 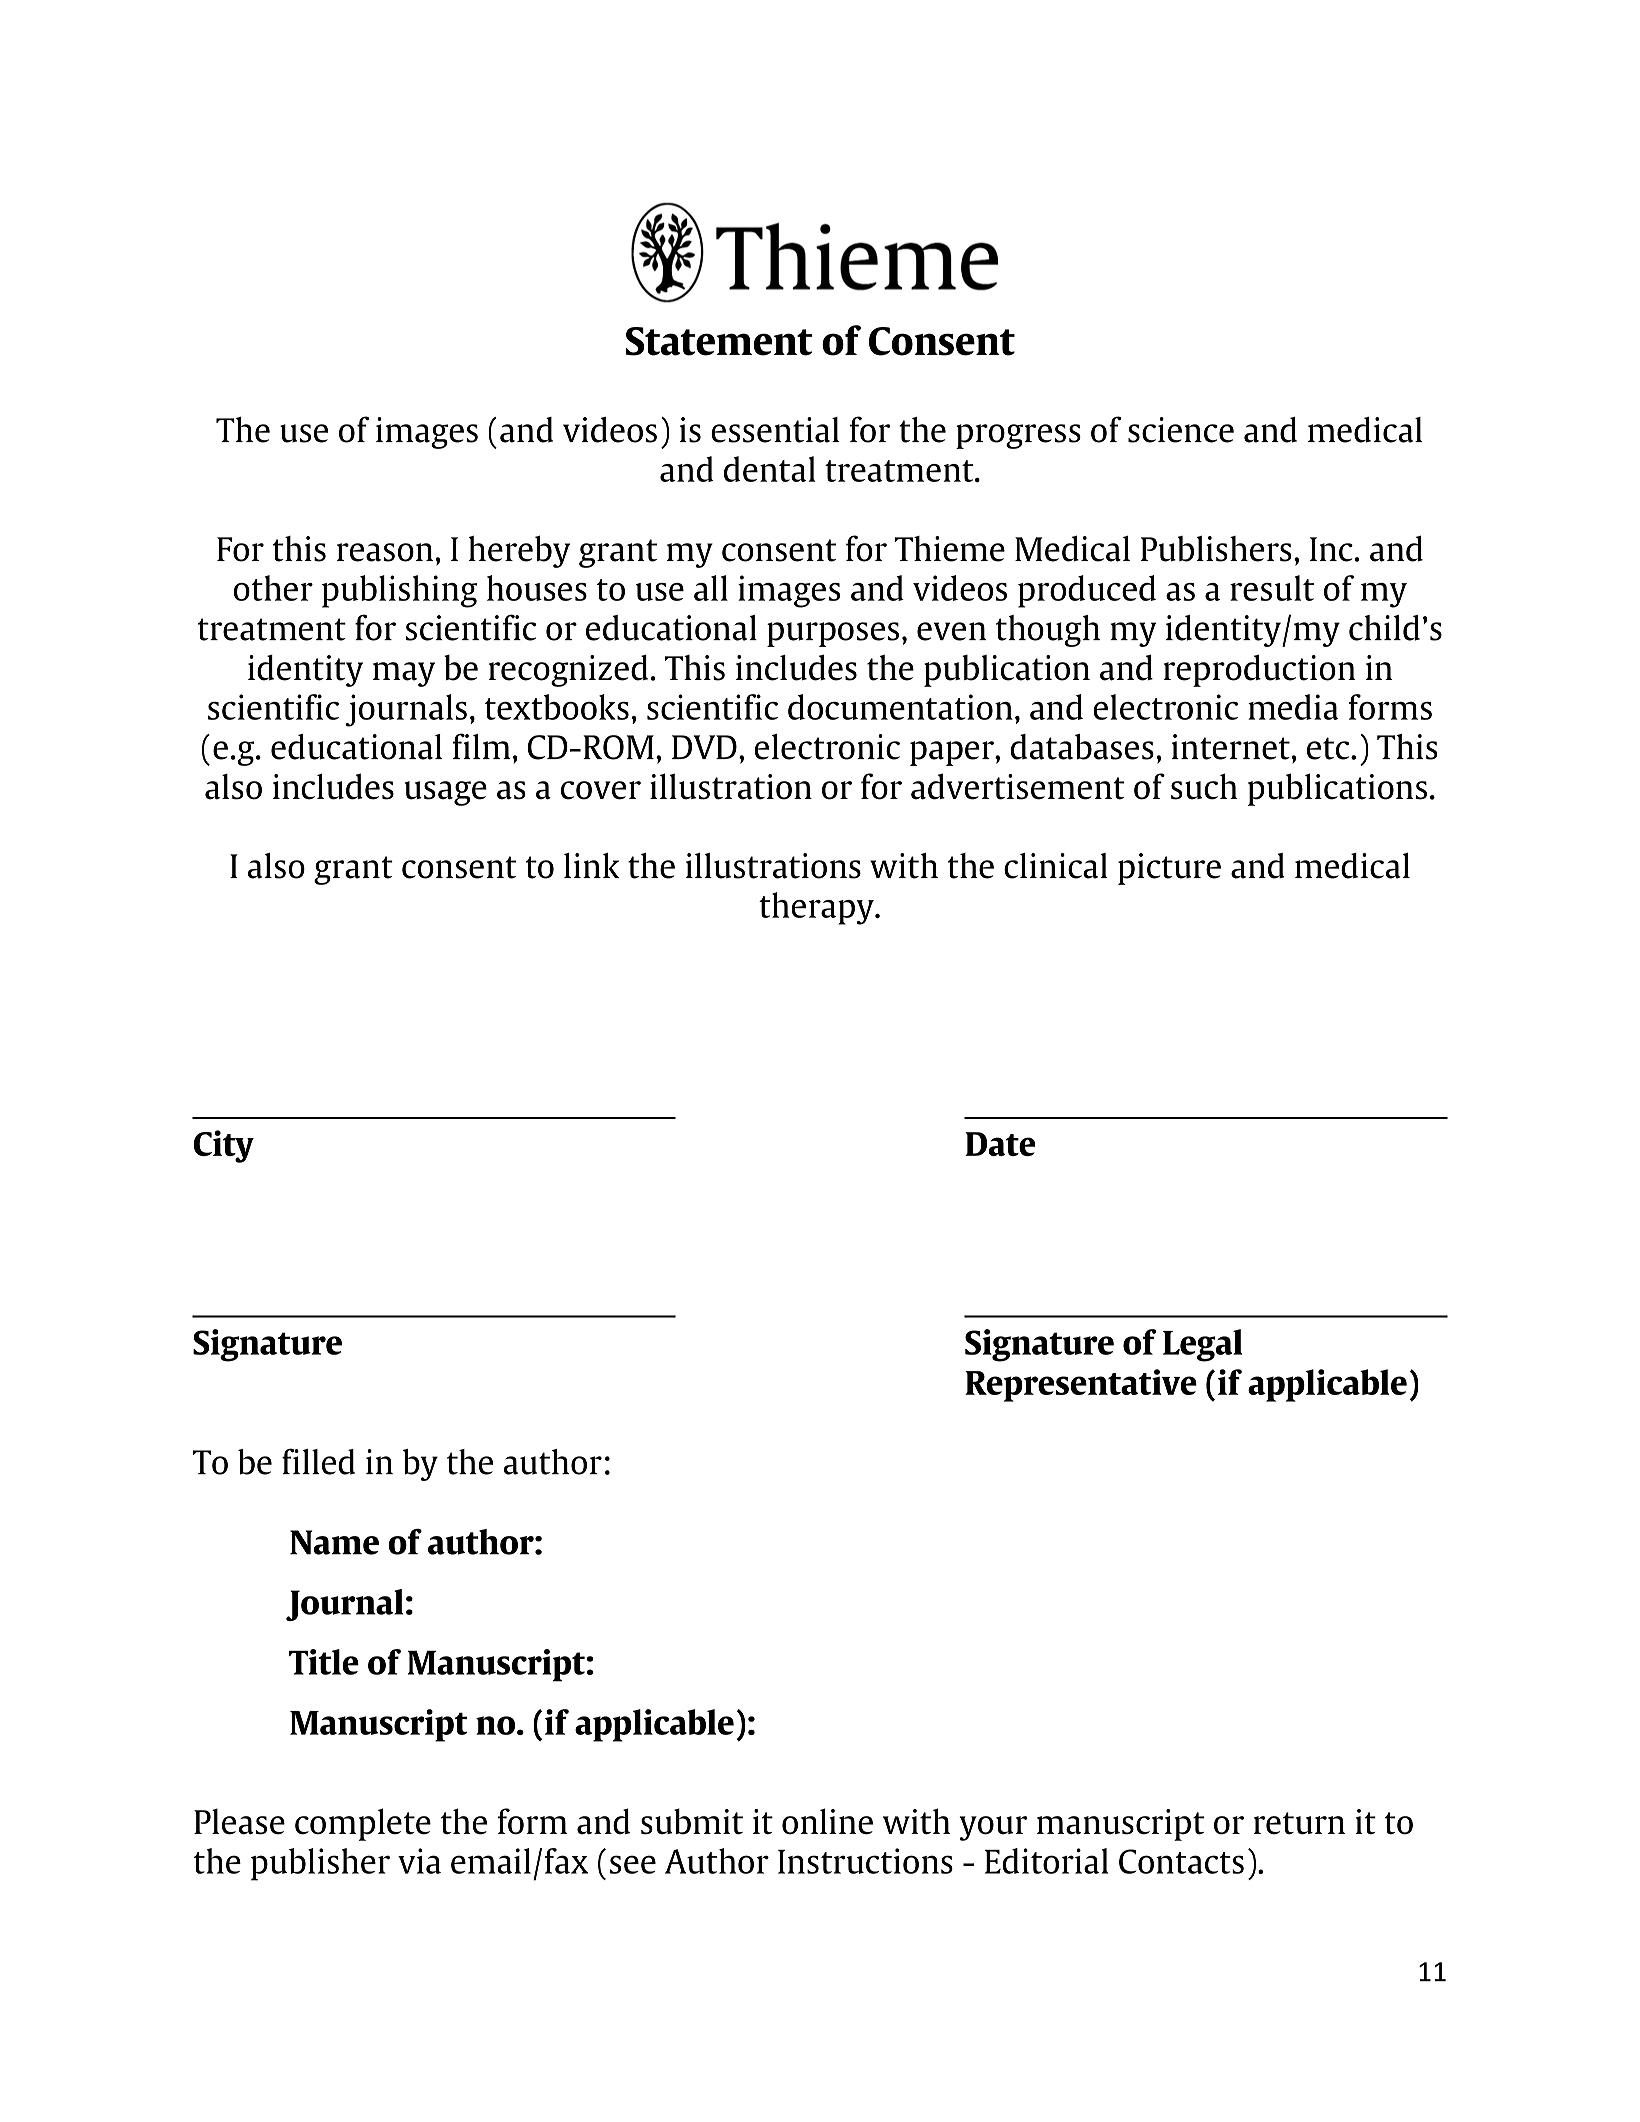 What do you see at coordinates (224, 1146) in the screenshot?
I see `City` at bounding box center [224, 1146].
